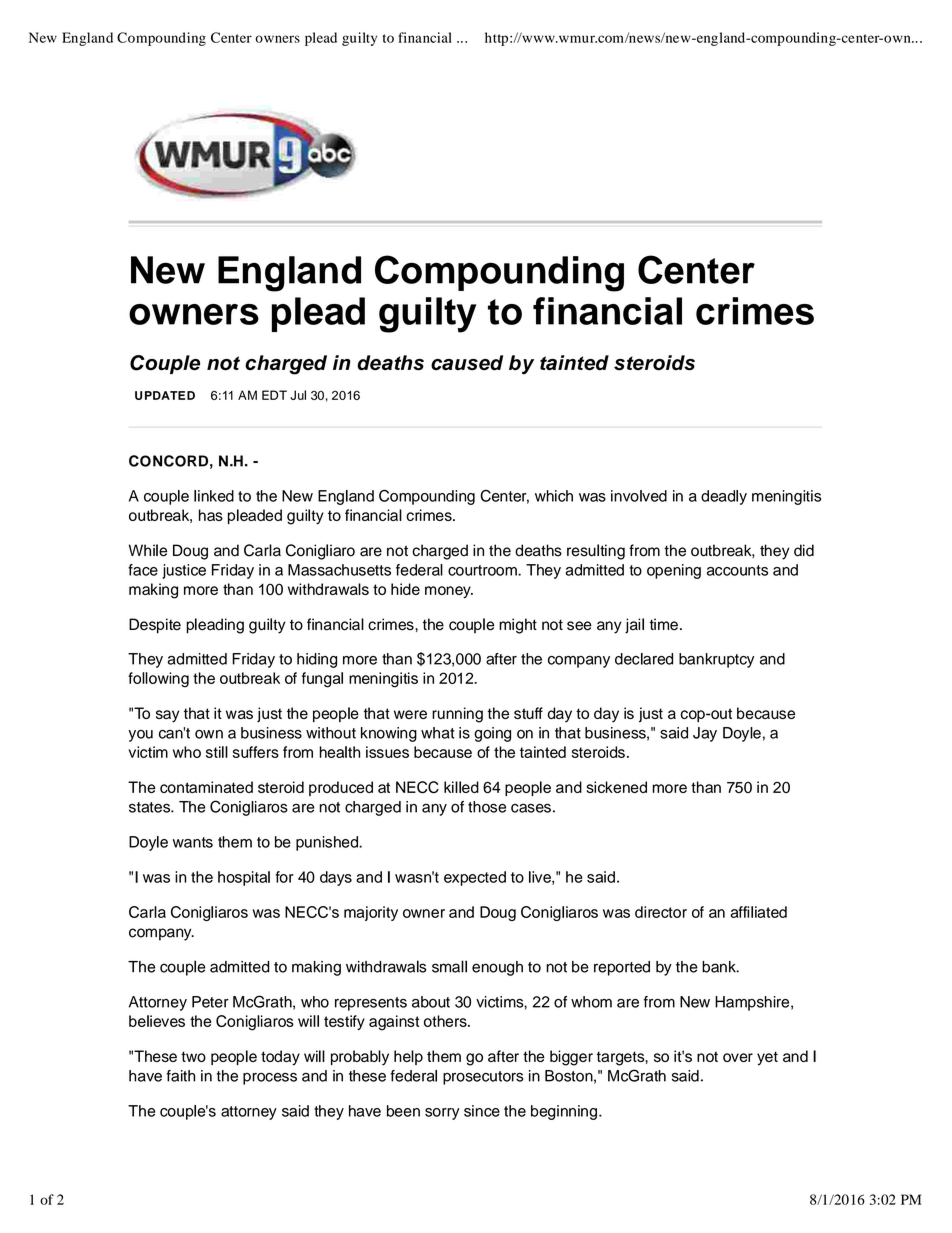 The height and width of the screenshot is (1233, 952). I want to click on small, so click(449, 966).
